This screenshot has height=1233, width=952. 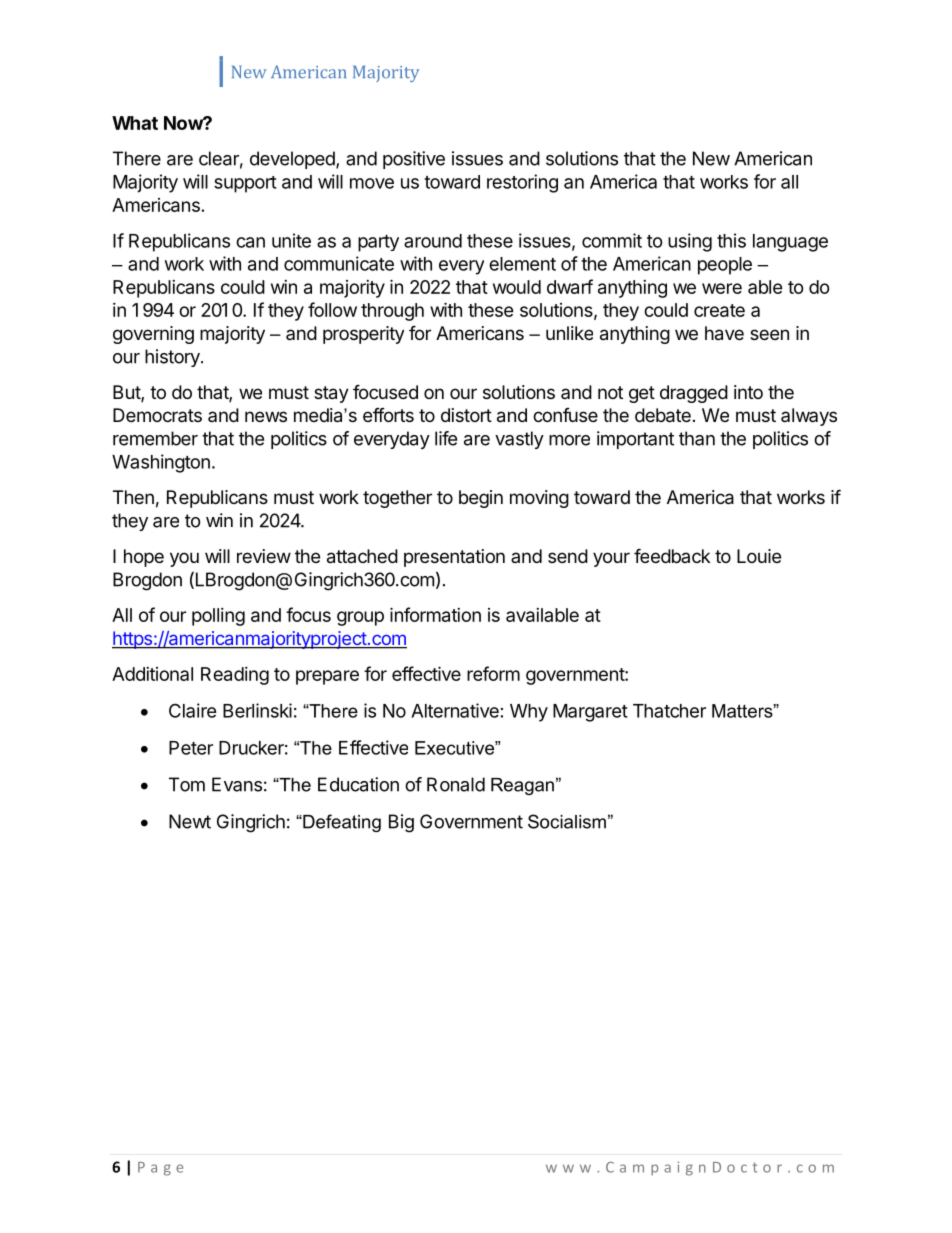 I want to click on into, so click(x=748, y=392).
